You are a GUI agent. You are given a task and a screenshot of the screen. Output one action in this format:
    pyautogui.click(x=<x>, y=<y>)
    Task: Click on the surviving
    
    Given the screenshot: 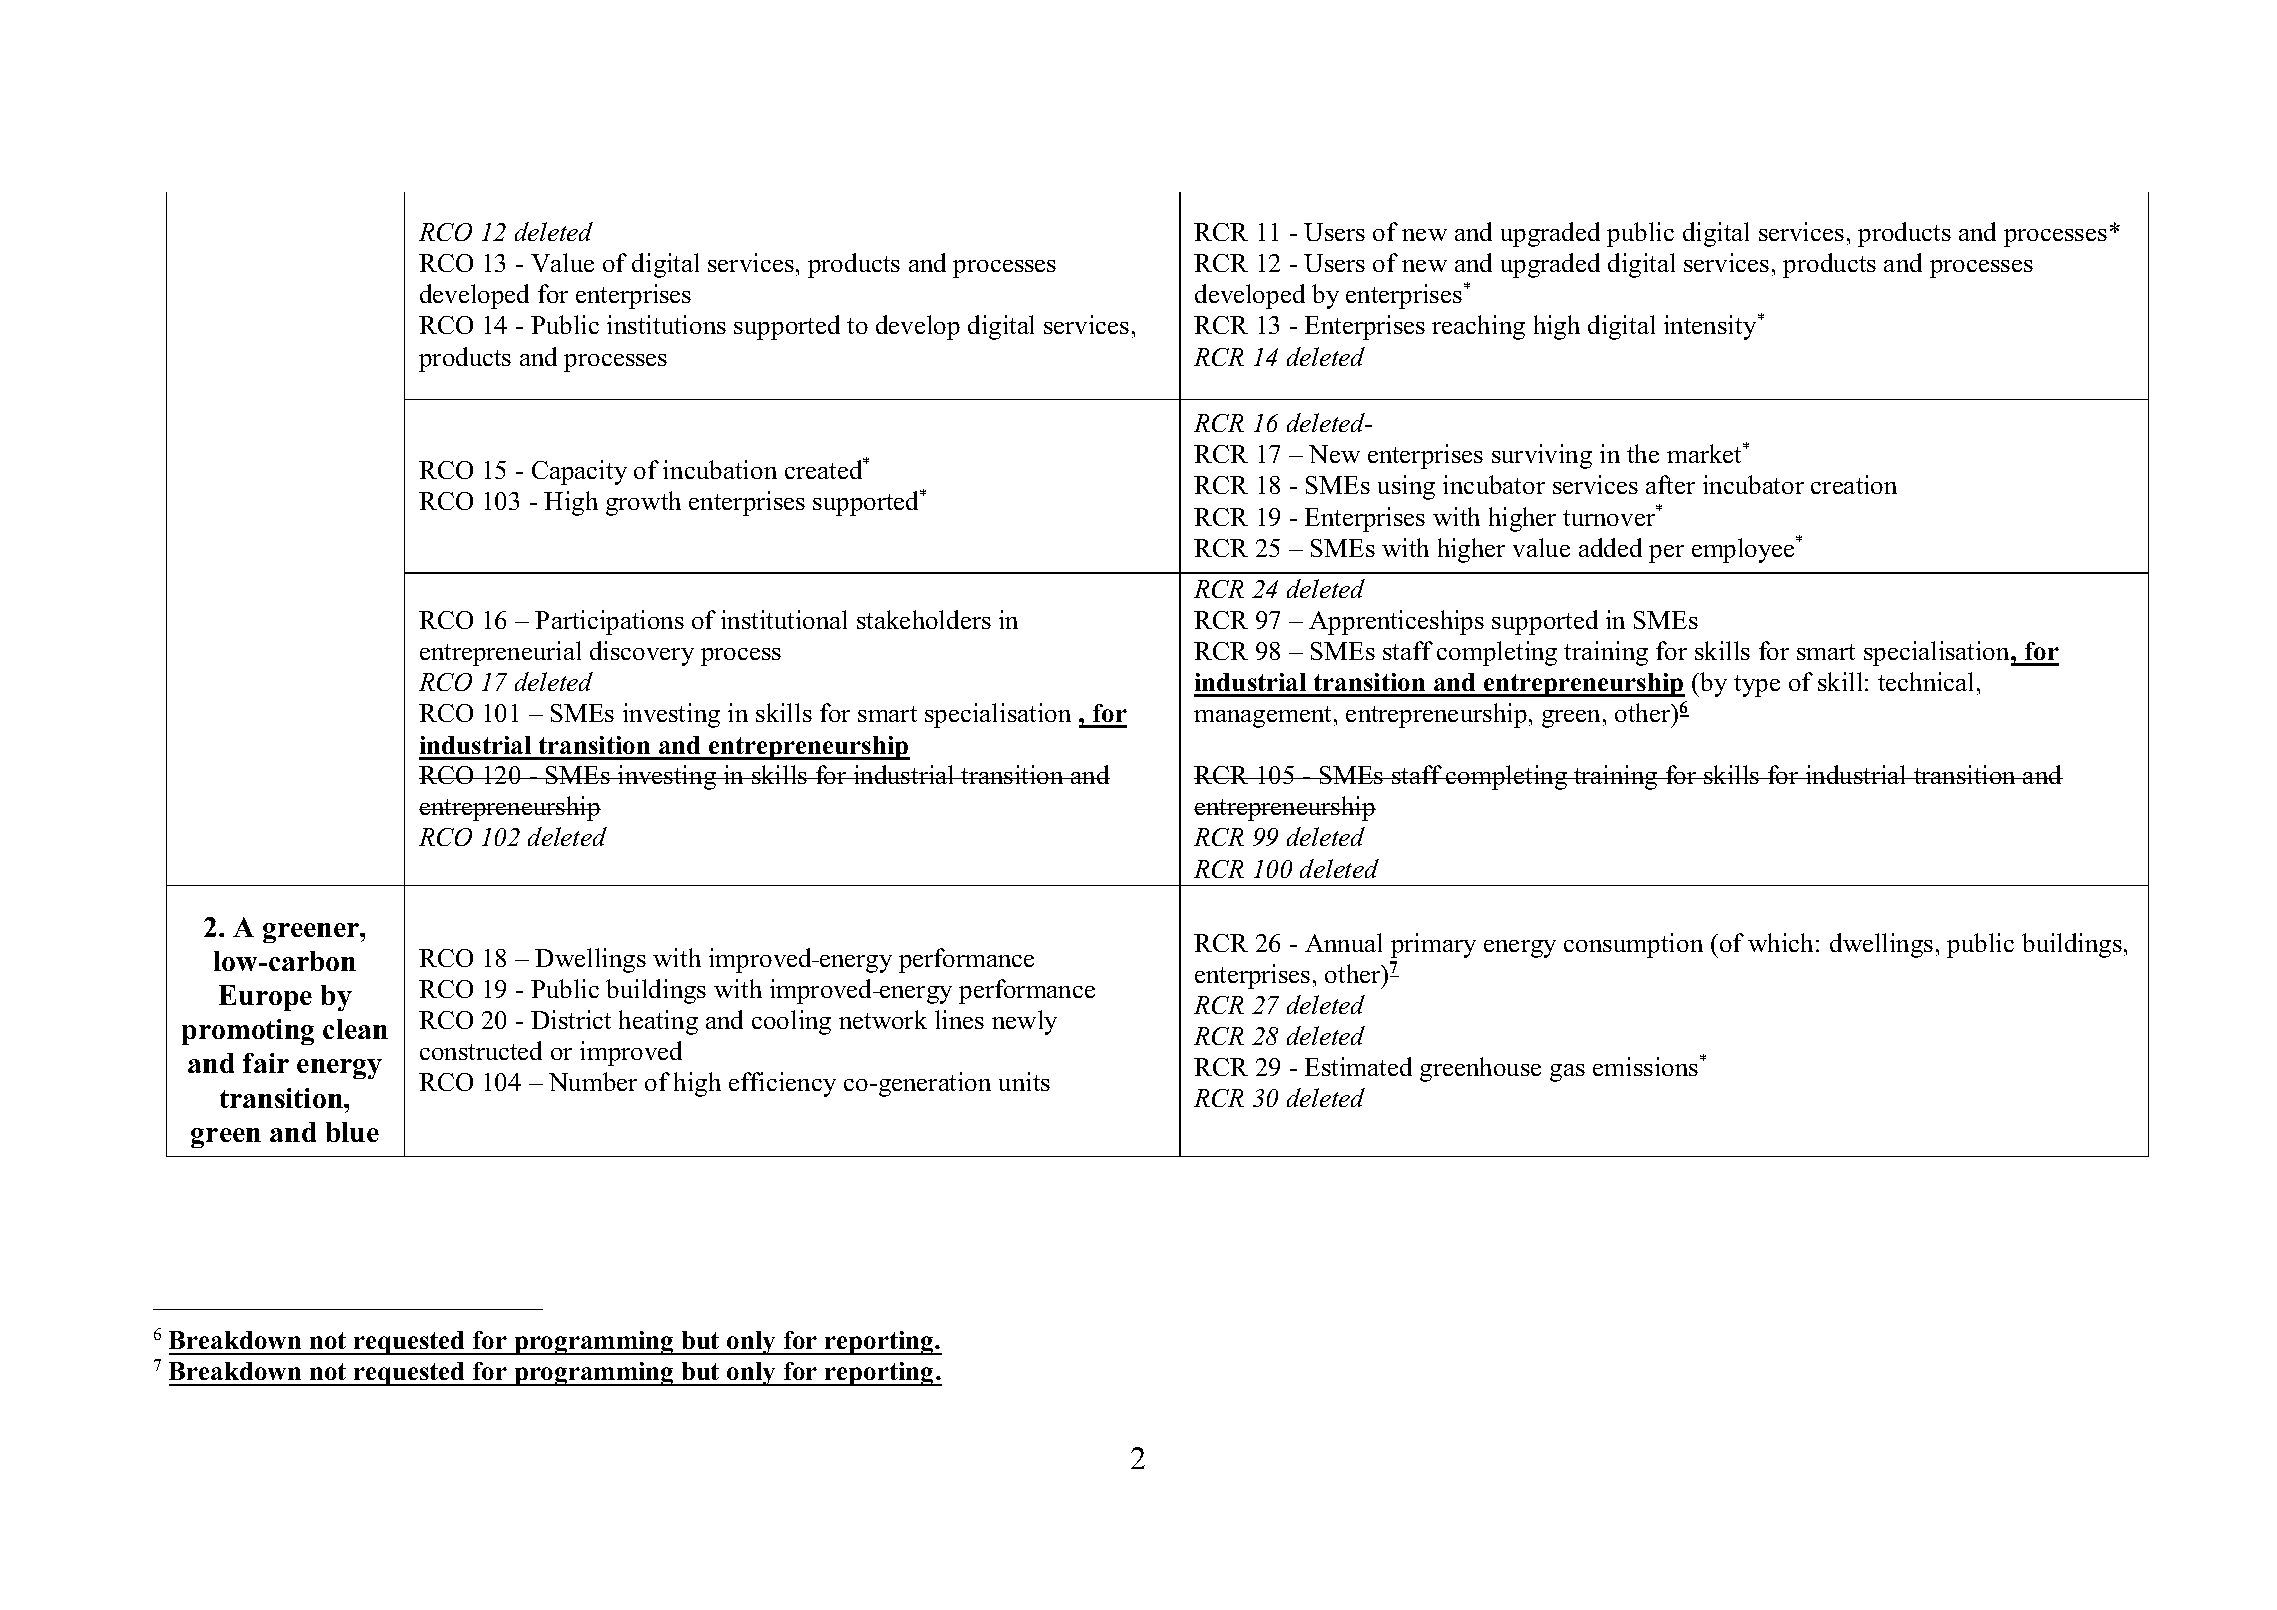 What is the action you would take?
    pyautogui.click(x=1542, y=456)
